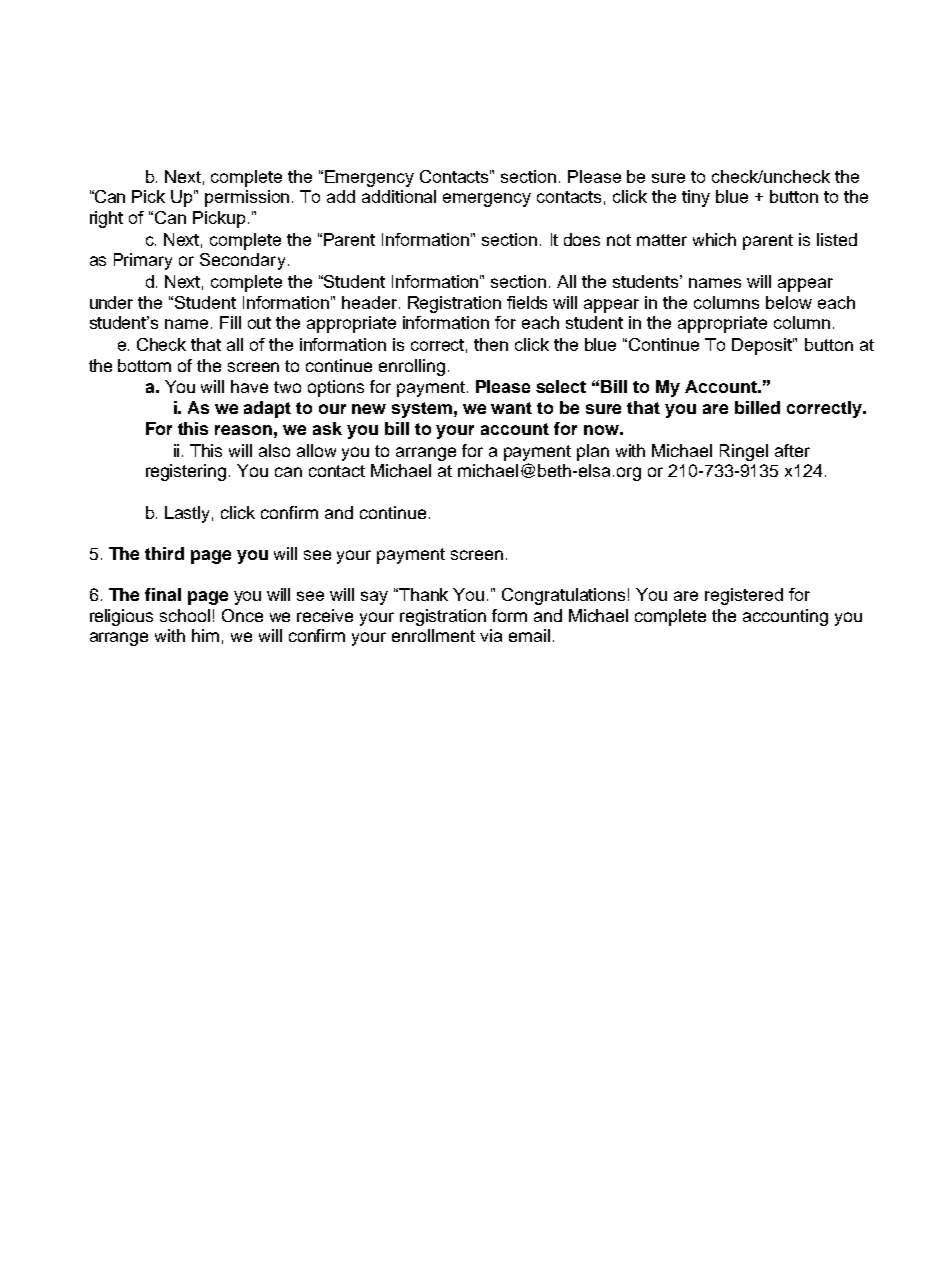 This screenshot has height=1272, width=952. Describe the element at coordinates (792, 450) in the screenshot. I see `after` at that location.
